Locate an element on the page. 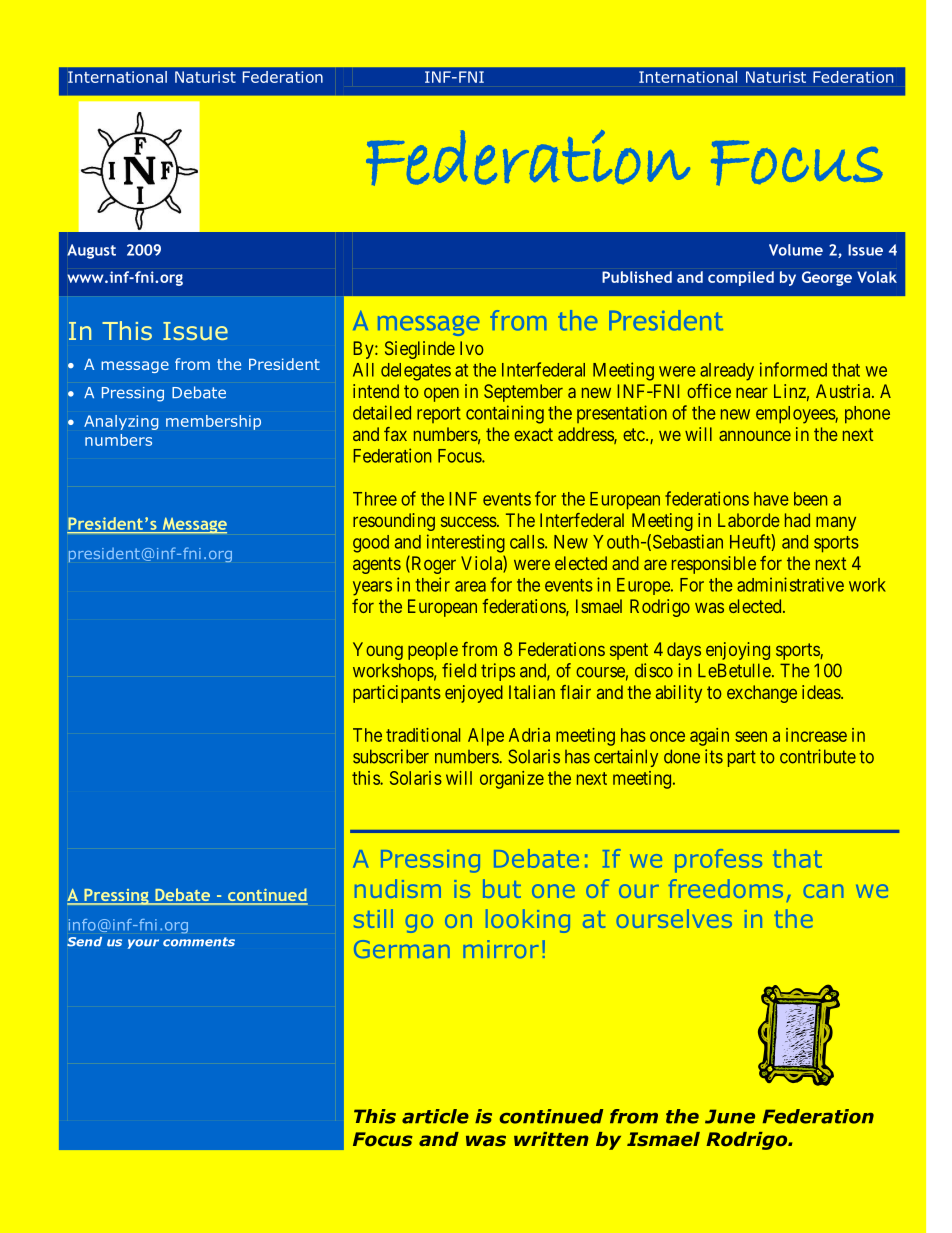  profess is located at coordinates (718, 861).
